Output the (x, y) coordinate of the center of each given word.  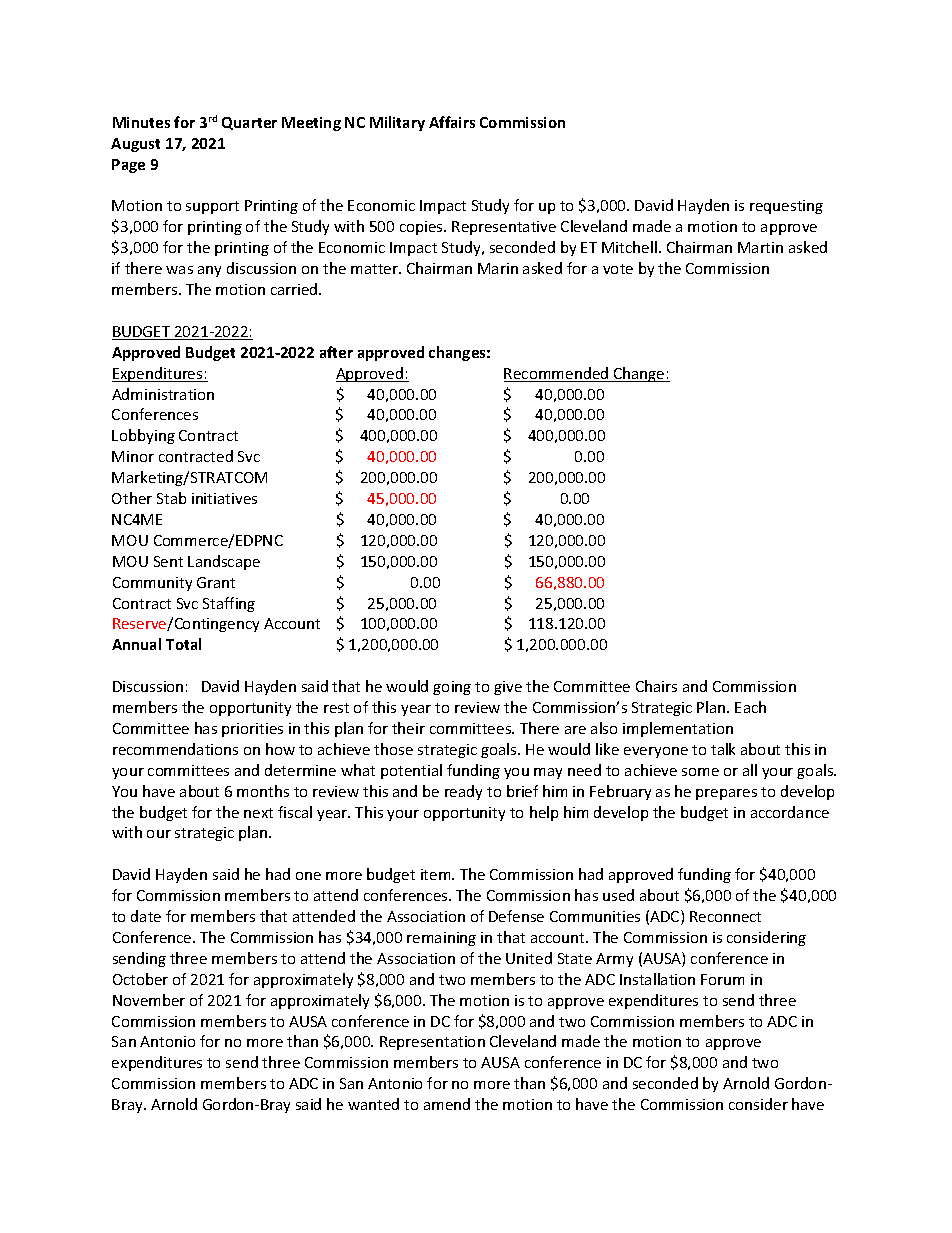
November (149, 1000)
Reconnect (725, 916)
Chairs (656, 686)
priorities (252, 730)
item (437, 874)
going (452, 688)
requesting (786, 207)
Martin (760, 247)
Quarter (249, 123)
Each (750, 707)
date (146, 916)
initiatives (224, 498)
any (209, 271)
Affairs (452, 122)
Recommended (557, 374)
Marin (498, 268)
